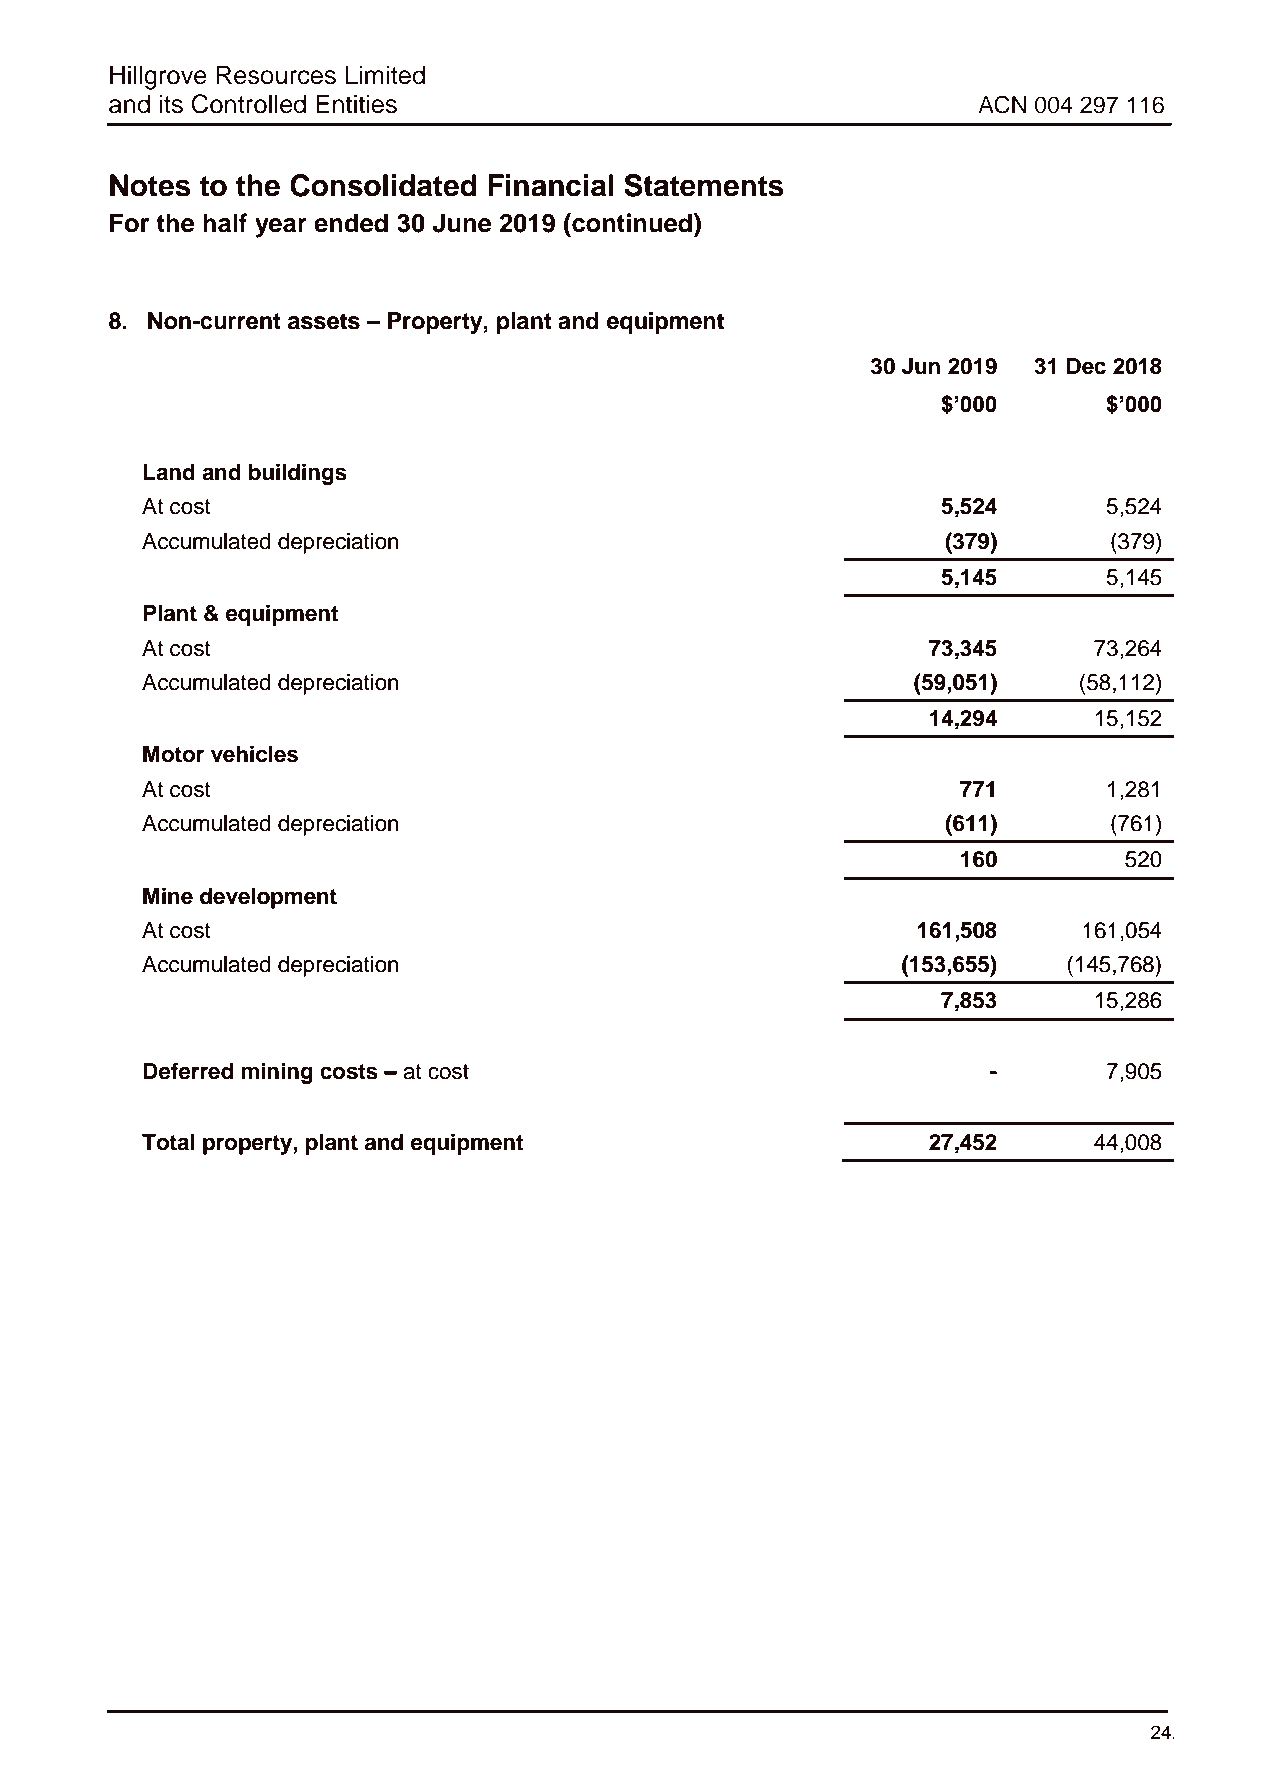  What do you see at coordinates (550, 185) in the screenshot?
I see `Financial` at bounding box center [550, 185].
